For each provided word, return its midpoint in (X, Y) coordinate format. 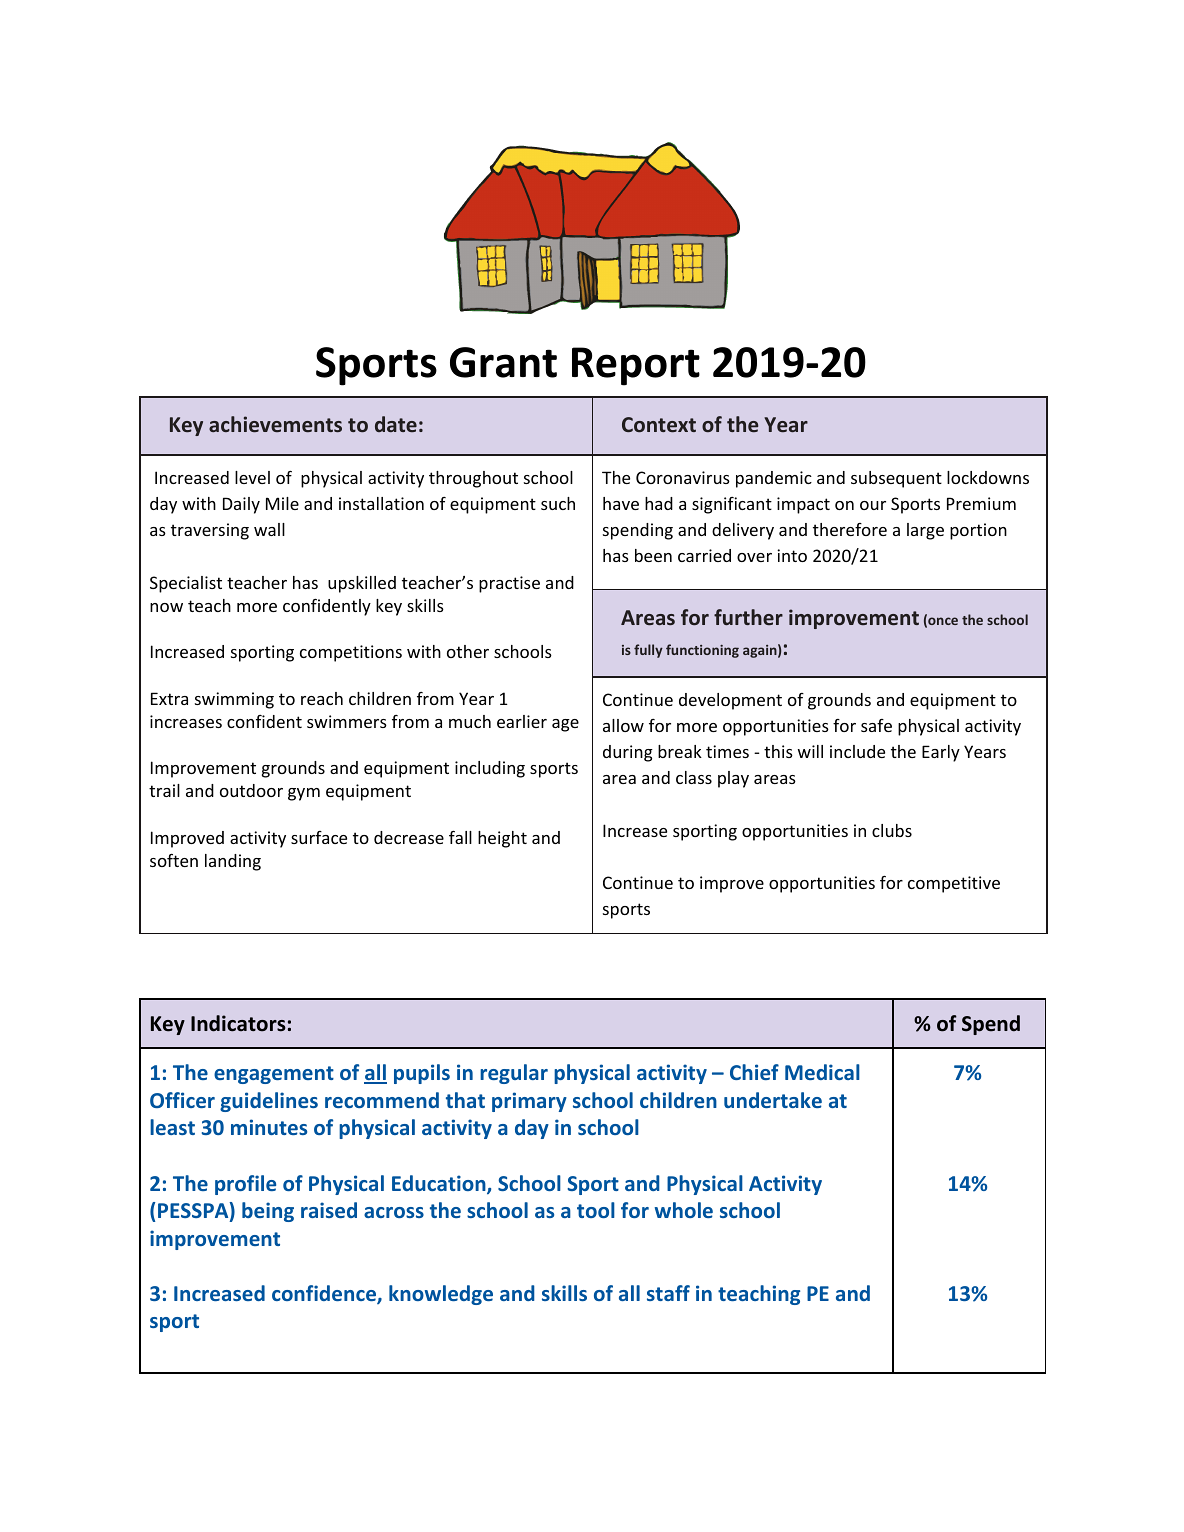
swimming (234, 700)
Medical (822, 1072)
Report (636, 366)
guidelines (269, 1102)
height (502, 839)
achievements (275, 424)
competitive (954, 884)
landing (233, 862)
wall (269, 529)
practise (509, 584)
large (925, 531)
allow (623, 725)
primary (529, 1102)
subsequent (896, 479)
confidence (325, 1294)
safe (876, 725)
